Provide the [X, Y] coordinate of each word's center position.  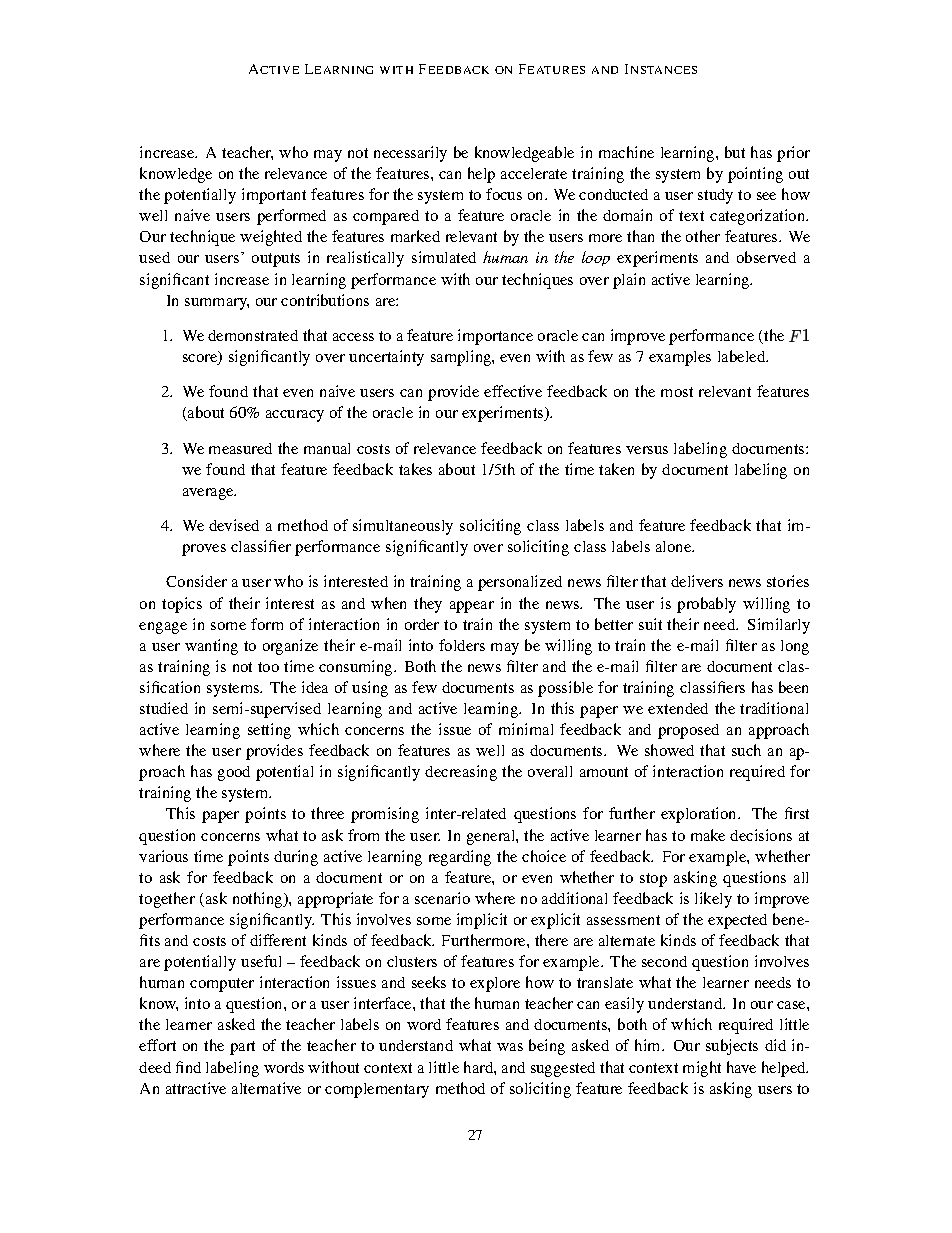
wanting [211, 647]
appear [472, 607]
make [708, 835]
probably [706, 605]
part [242, 1048]
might [702, 1069]
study [715, 196]
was [510, 1047]
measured [240, 448]
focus [504, 194]
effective [513, 391]
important [274, 196]
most [677, 392]
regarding [460, 858]
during [296, 858]
